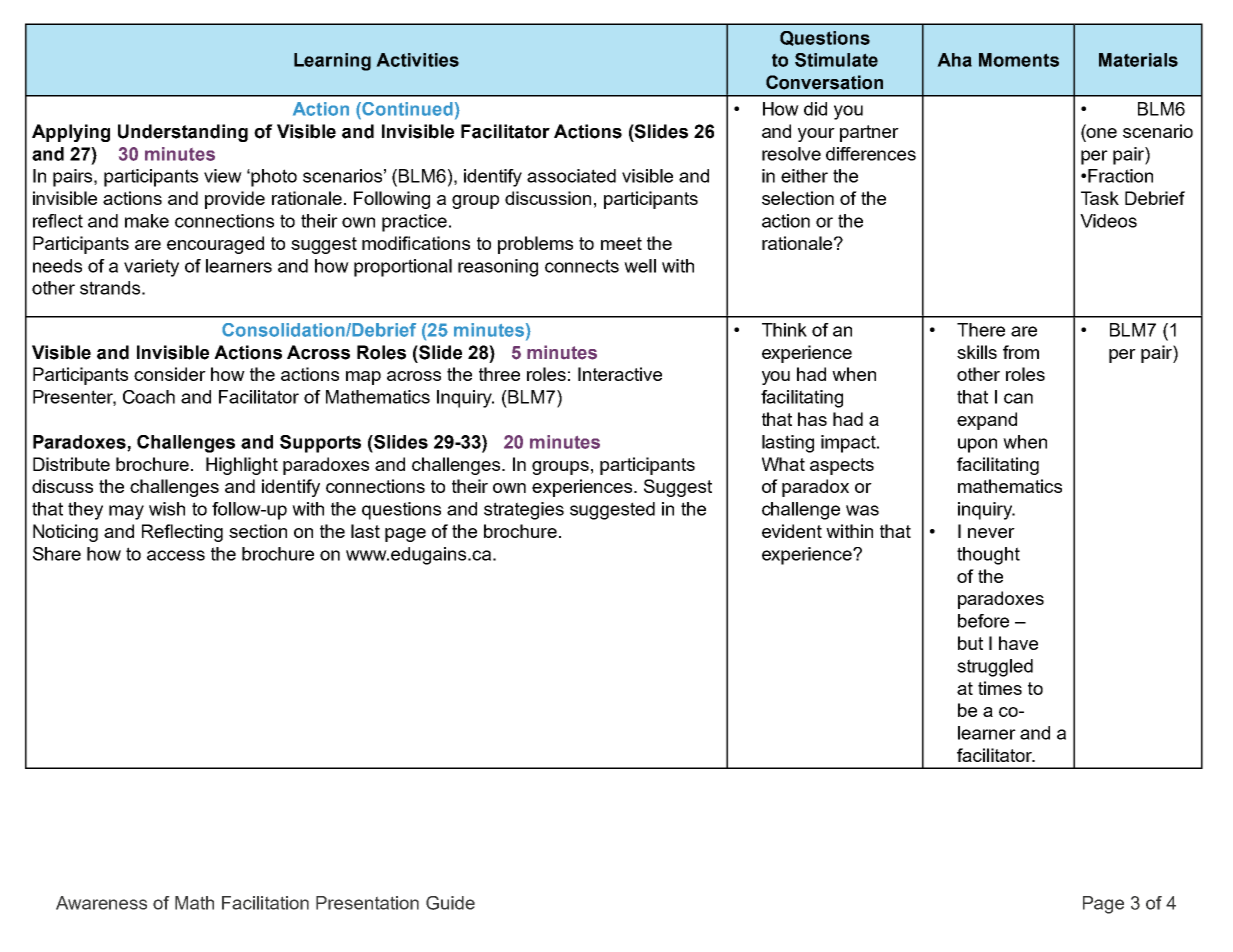  Describe the element at coordinates (183, 133) in the screenshot. I see `Understanding` at that location.
